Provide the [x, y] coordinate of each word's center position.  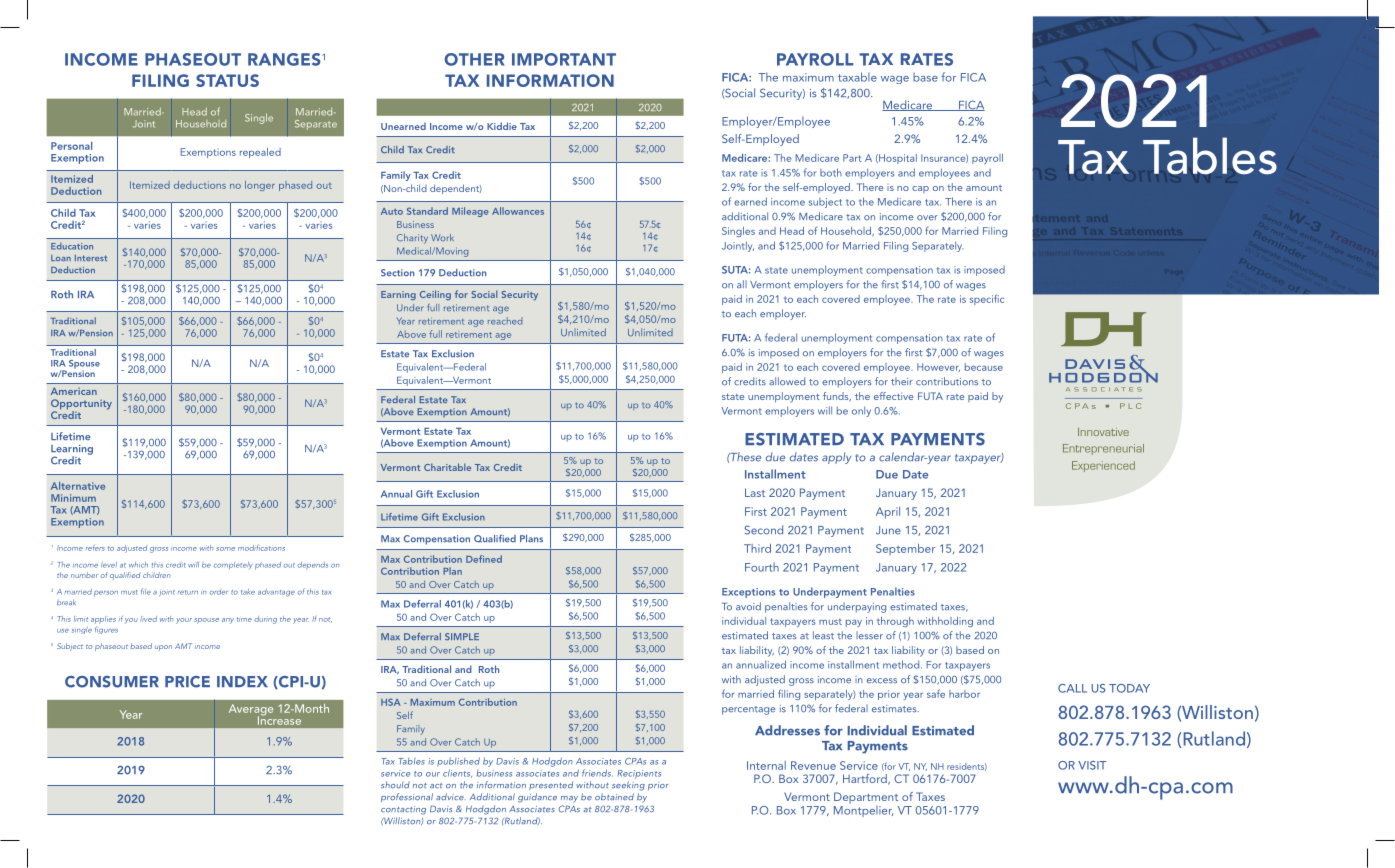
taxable [857, 77]
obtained [614, 797]
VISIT [1092, 765]
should [395, 784]
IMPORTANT [564, 59]
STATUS [227, 80]
